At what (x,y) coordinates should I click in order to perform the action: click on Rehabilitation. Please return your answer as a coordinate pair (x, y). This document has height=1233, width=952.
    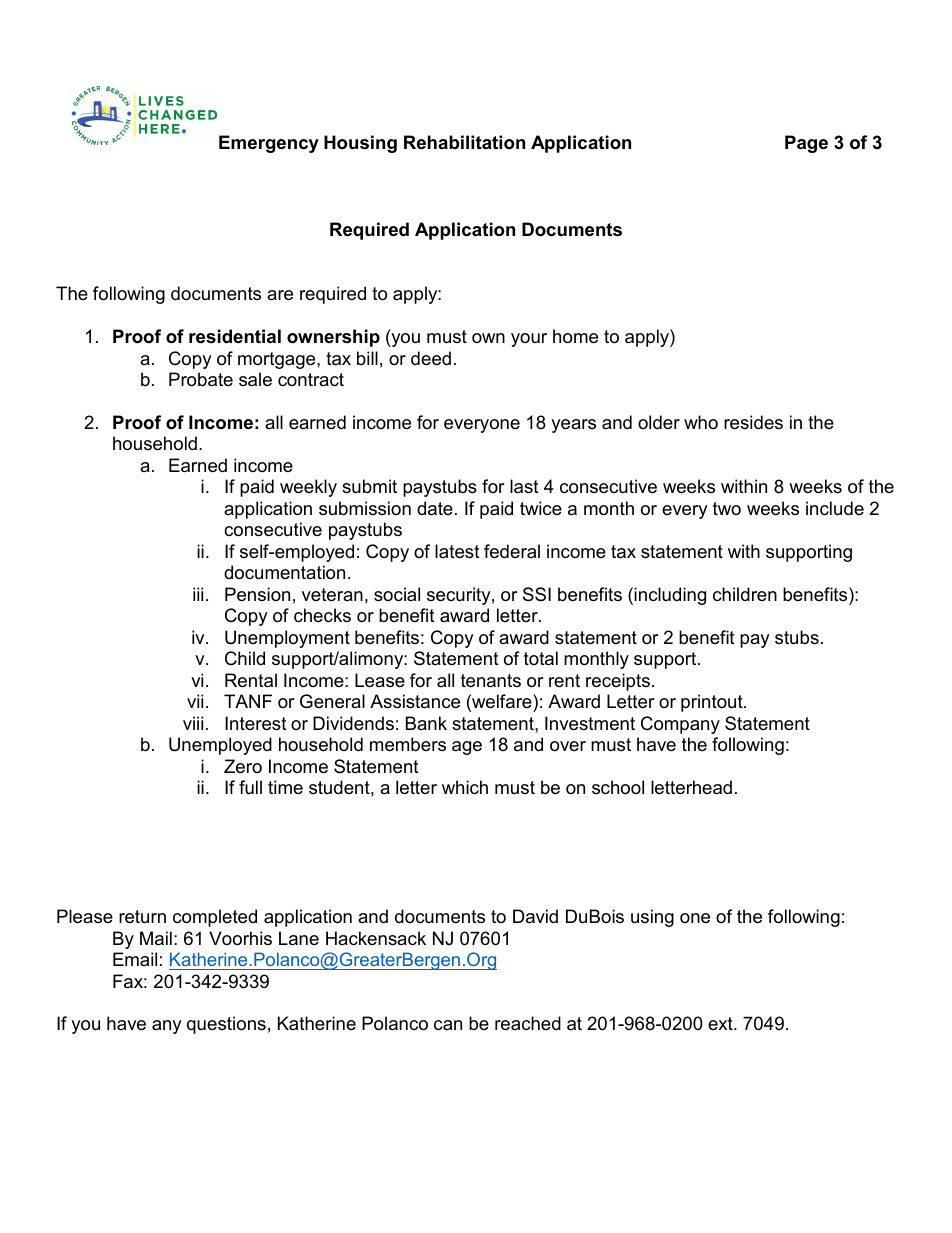
    Looking at the image, I should click on (464, 142).
